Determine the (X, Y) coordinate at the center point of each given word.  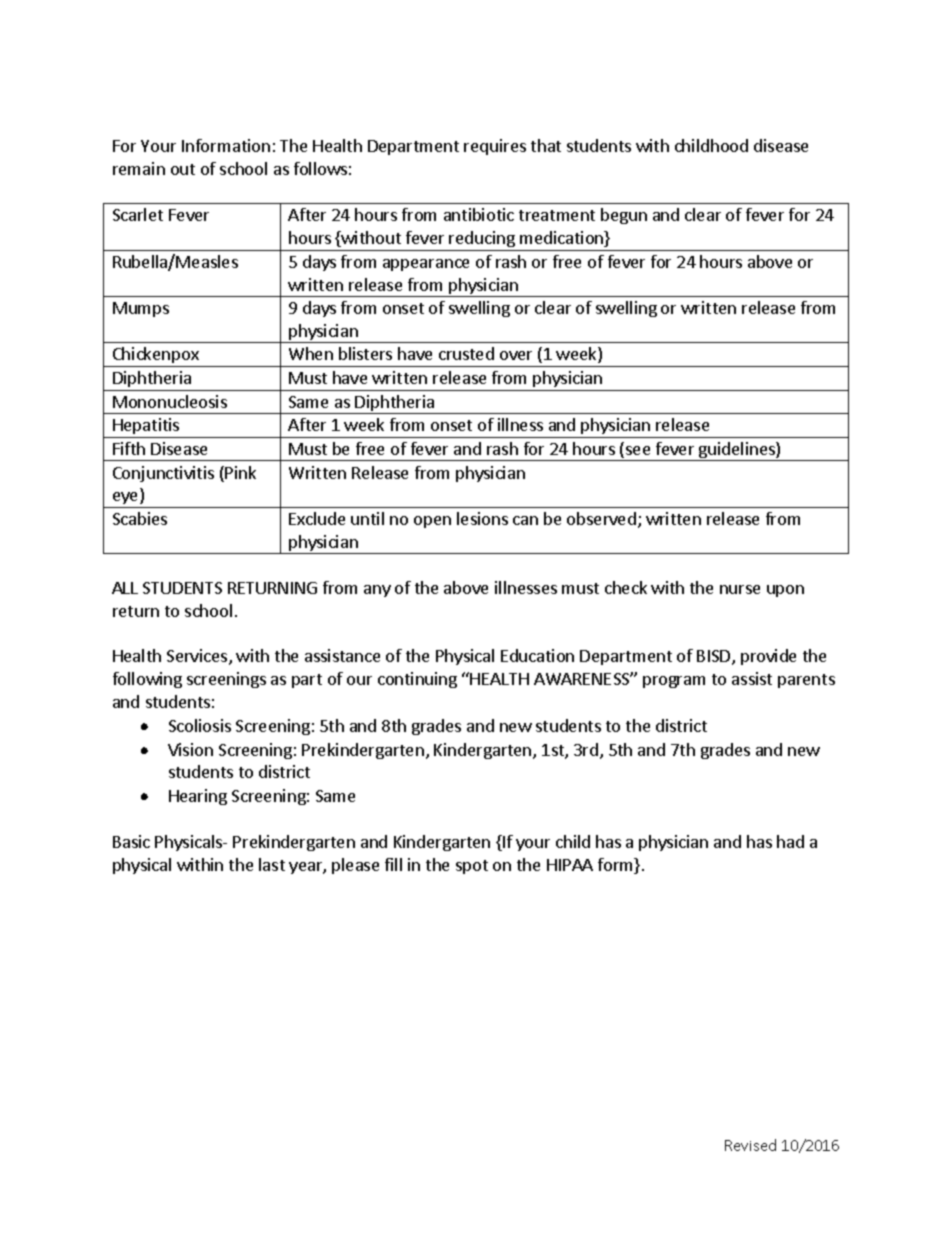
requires (495, 147)
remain (139, 168)
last (272, 864)
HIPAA (570, 865)
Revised (750, 1145)
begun (624, 216)
